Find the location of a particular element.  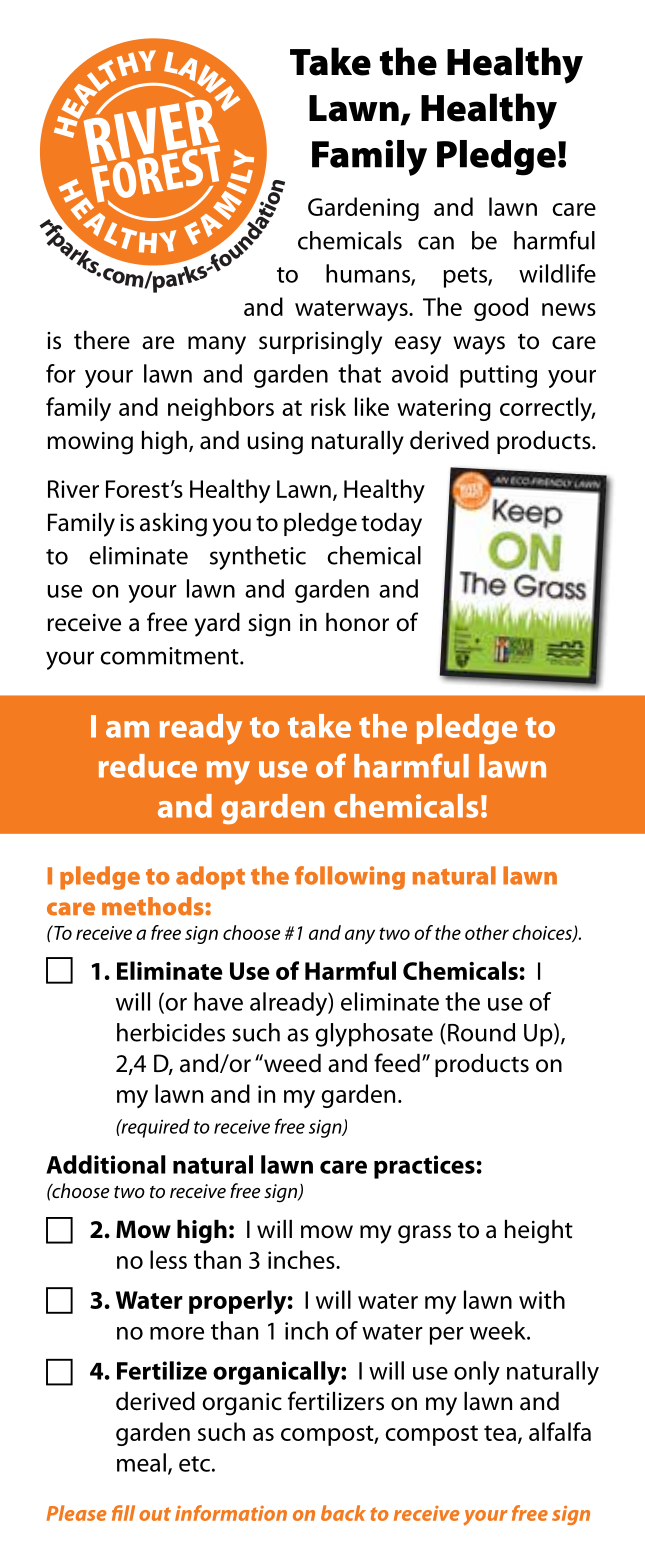

weed is located at coordinates (291, 1063).
